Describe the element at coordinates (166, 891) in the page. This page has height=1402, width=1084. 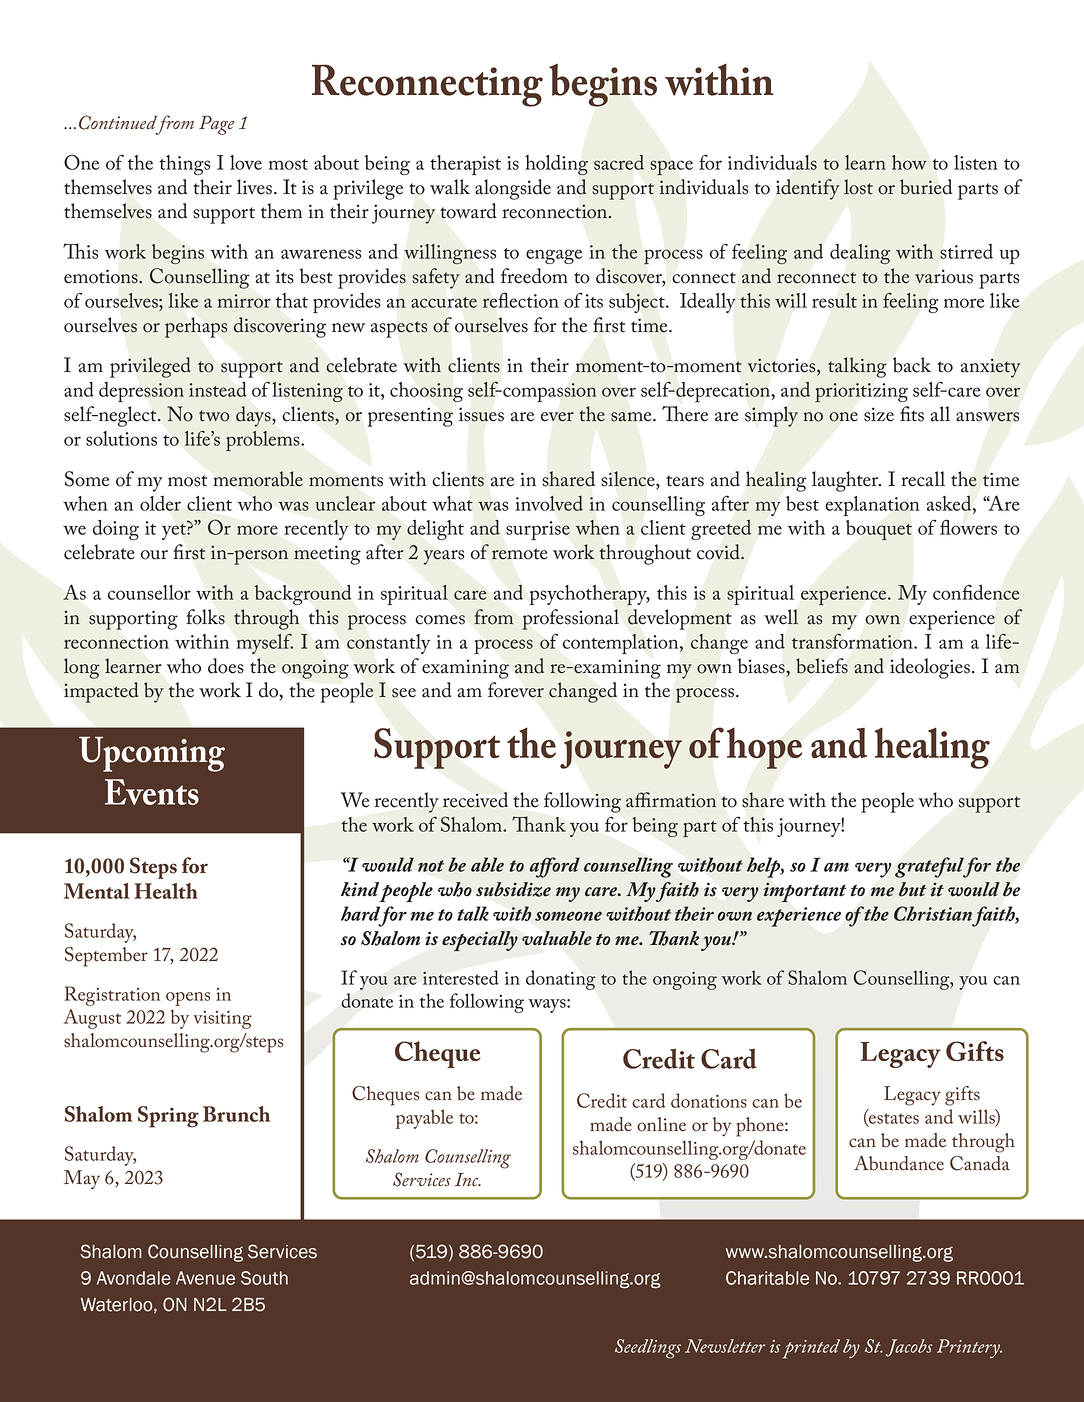
I see `Health` at that location.
